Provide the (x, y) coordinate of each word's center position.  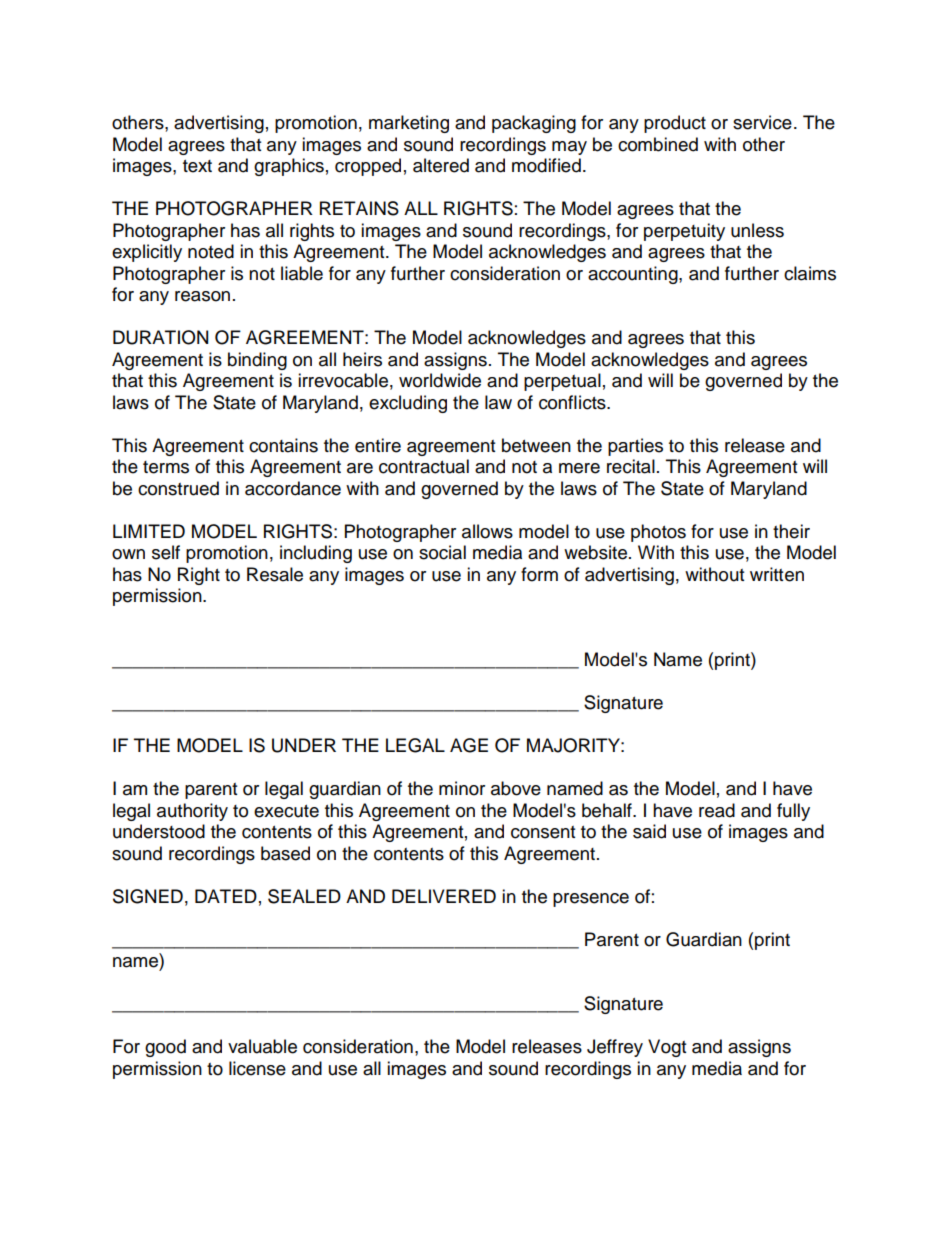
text (197, 166)
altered (441, 165)
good (165, 1048)
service (762, 122)
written (777, 574)
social (442, 552)
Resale (275, 574)
